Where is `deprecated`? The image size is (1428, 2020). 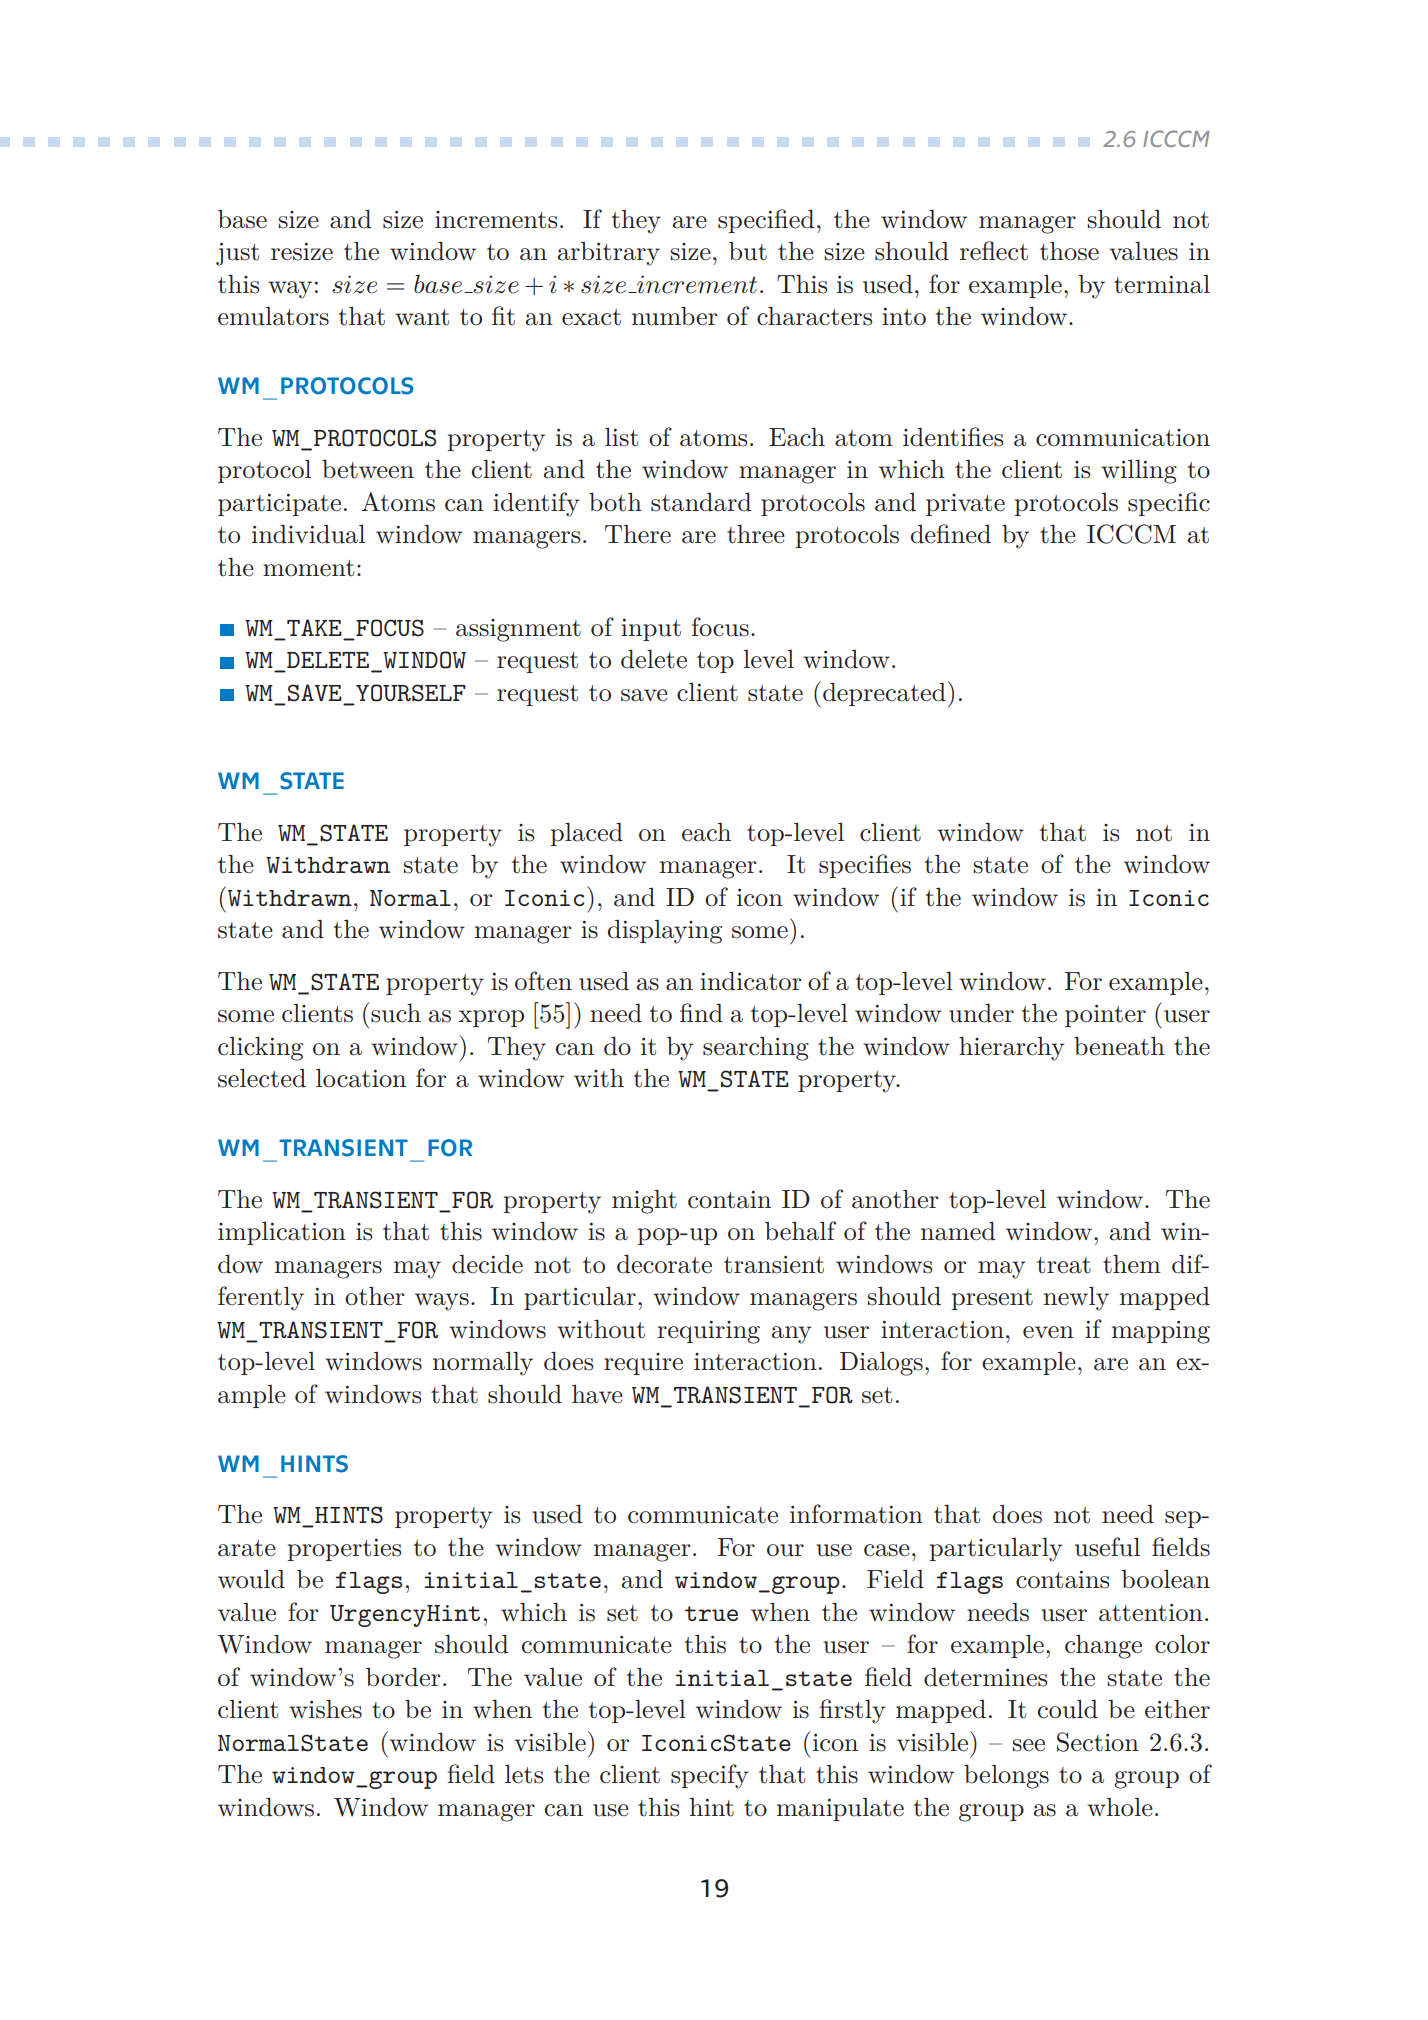 deprecated is located at coordinates (884, 694).
